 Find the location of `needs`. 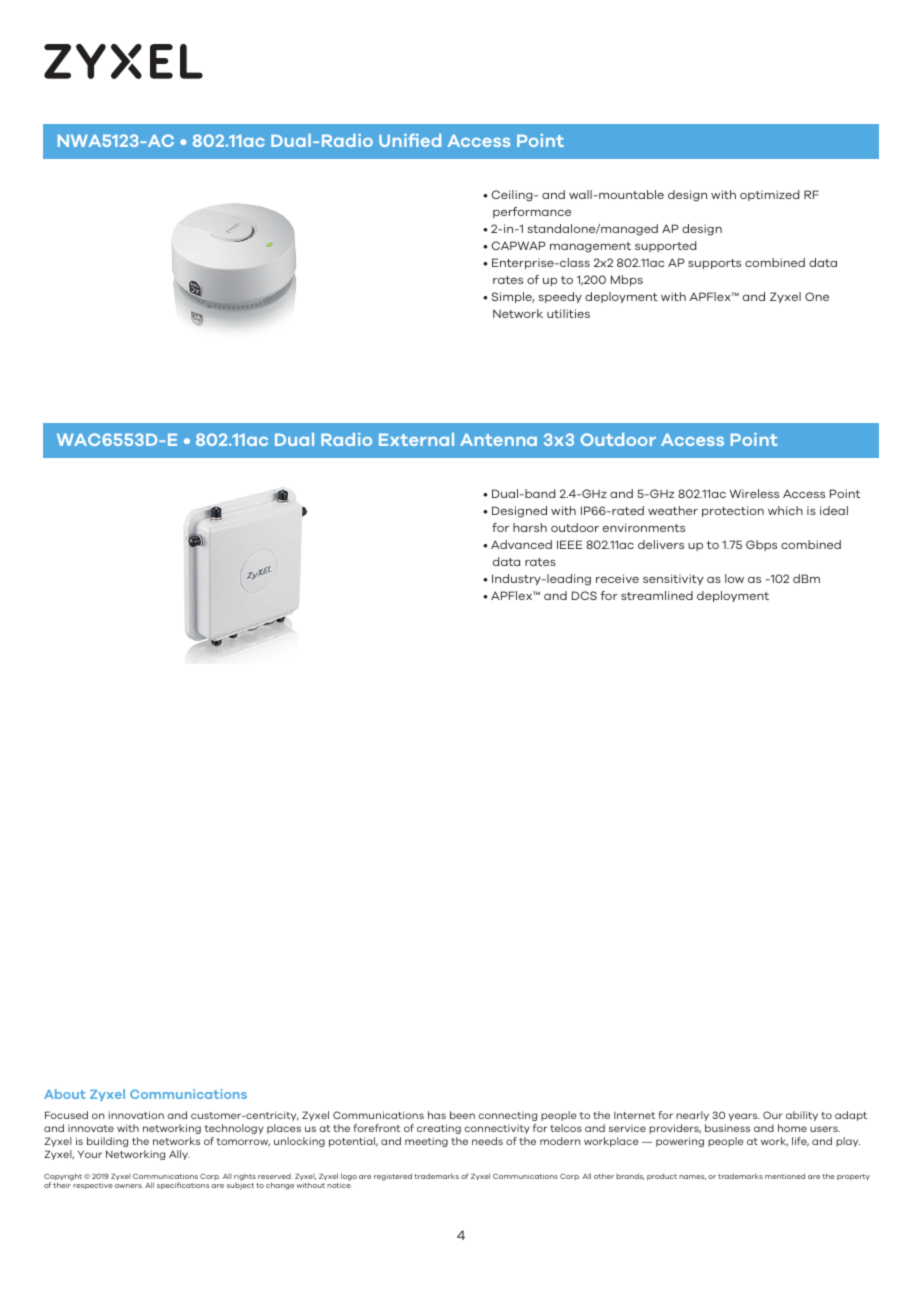

needs is located at coordinates (487, 1141).
